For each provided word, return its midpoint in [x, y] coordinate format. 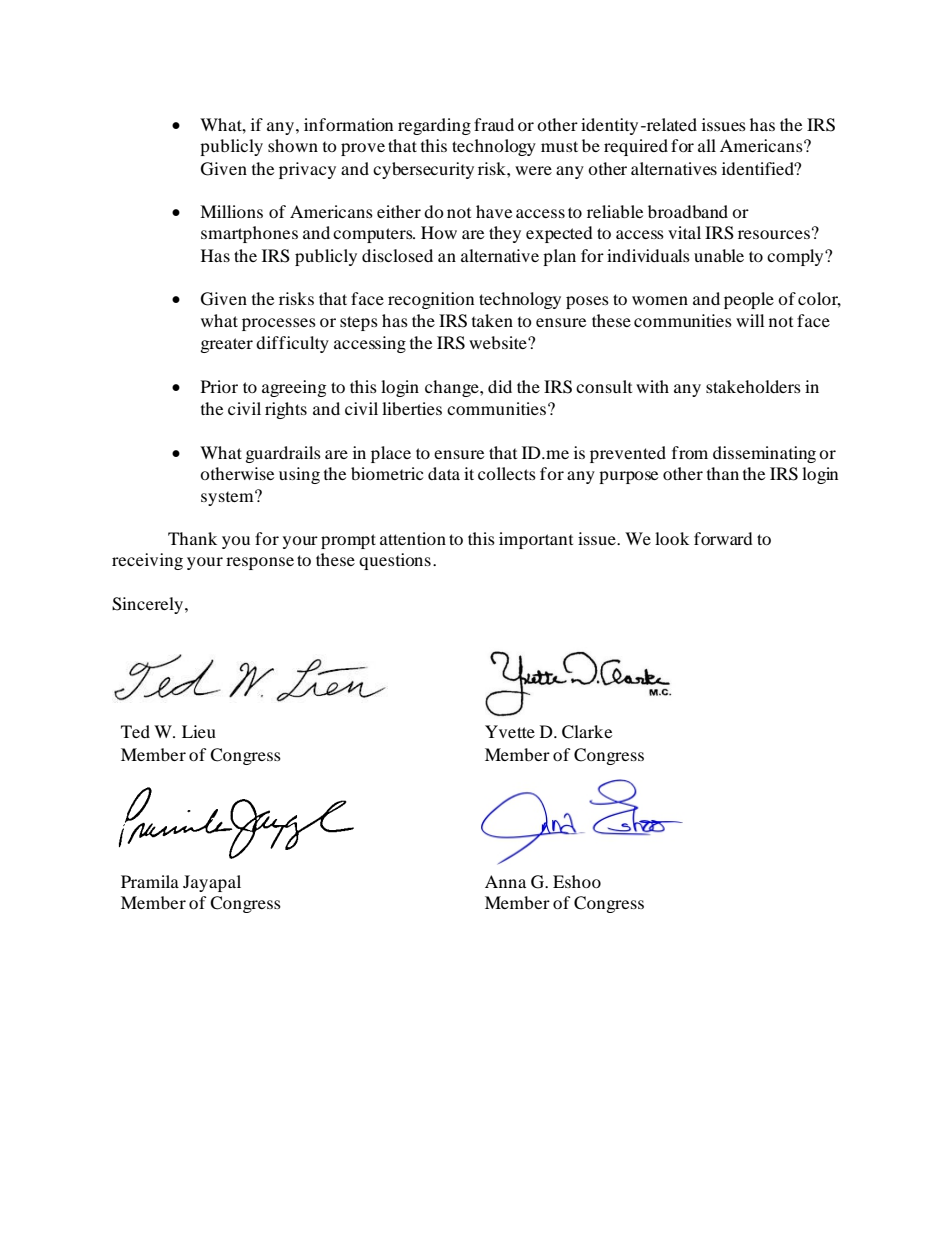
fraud [494, 124]
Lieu [199, 731]
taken [492, 320]
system [228, 498]
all [707, 145]
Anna [505, 881]
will [750, 320]
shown [293, 145]
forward [723, 538]
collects [507, 473]
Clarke [587, 732]
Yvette [510, 731]
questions [395, 561]
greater [227, 345]
